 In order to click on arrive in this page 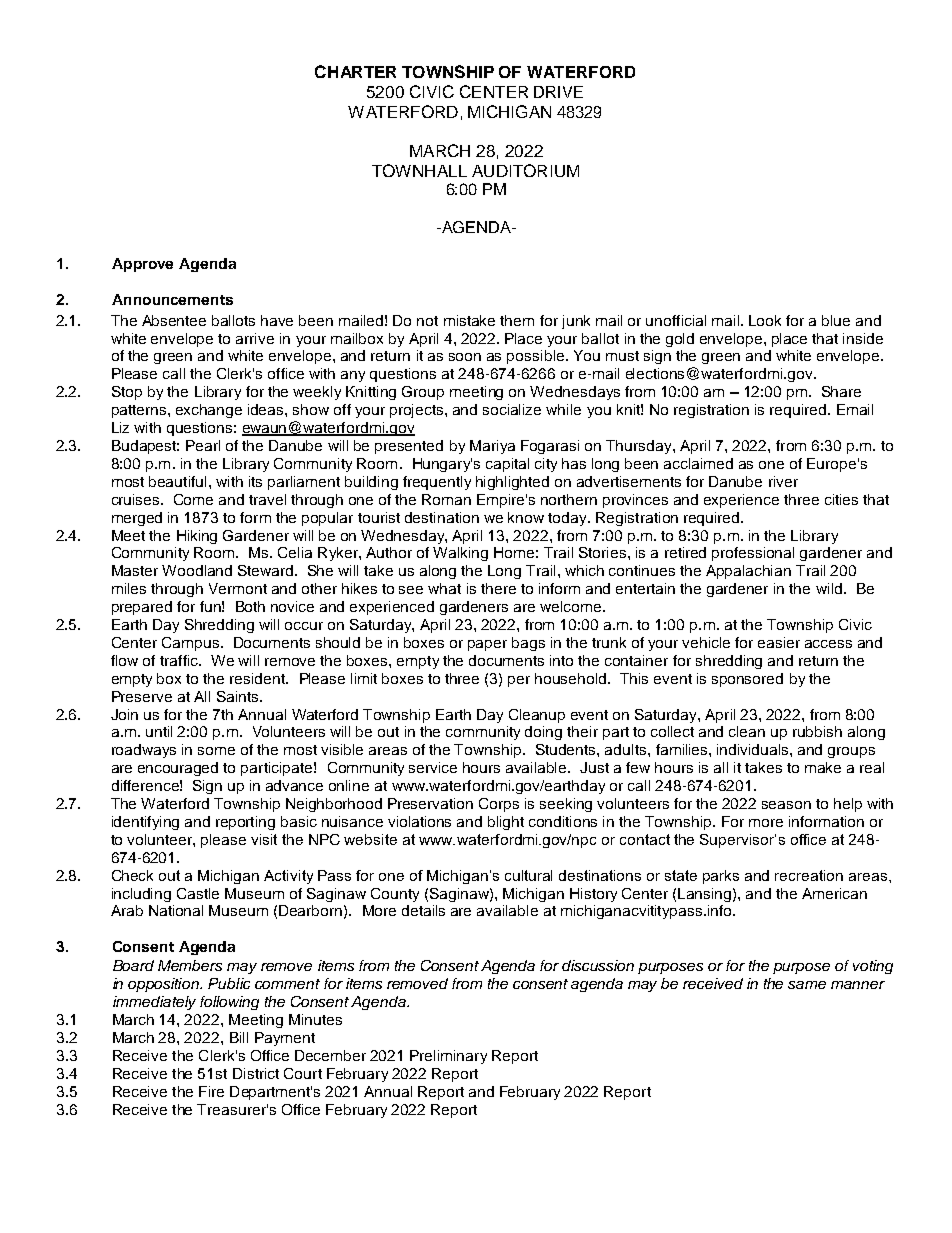, I will do `click(255, 338)`.
